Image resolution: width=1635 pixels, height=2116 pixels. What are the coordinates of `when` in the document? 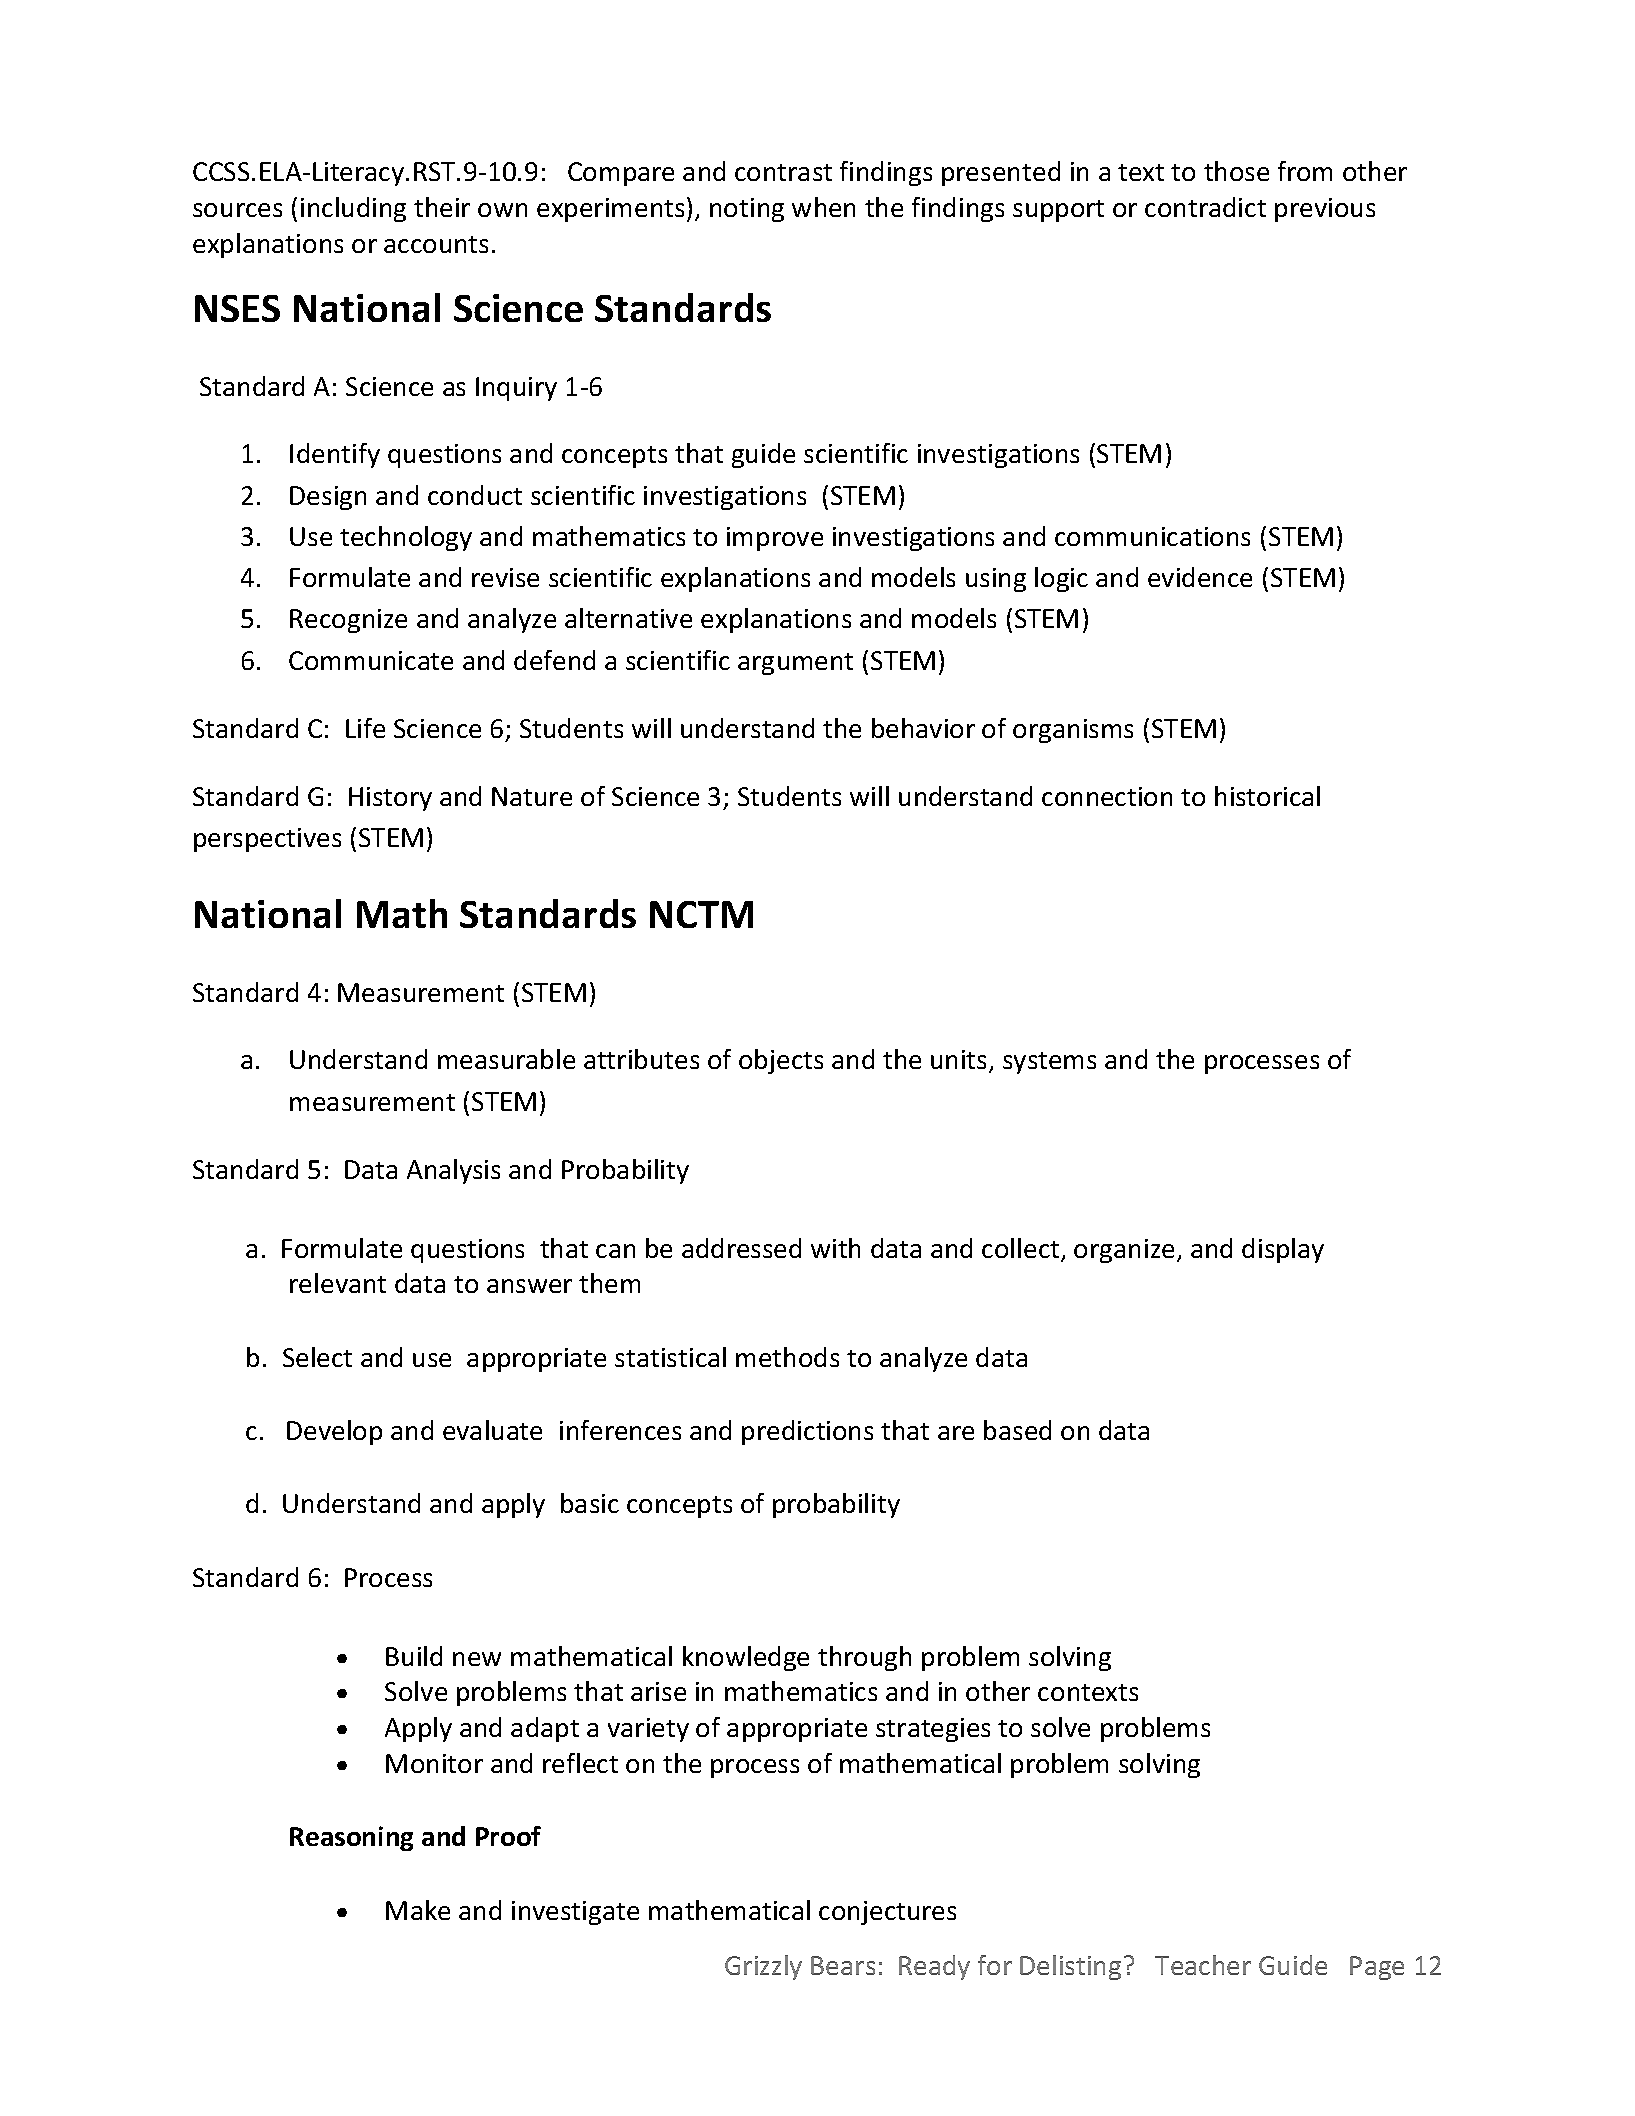 It's located at (823, 207).
